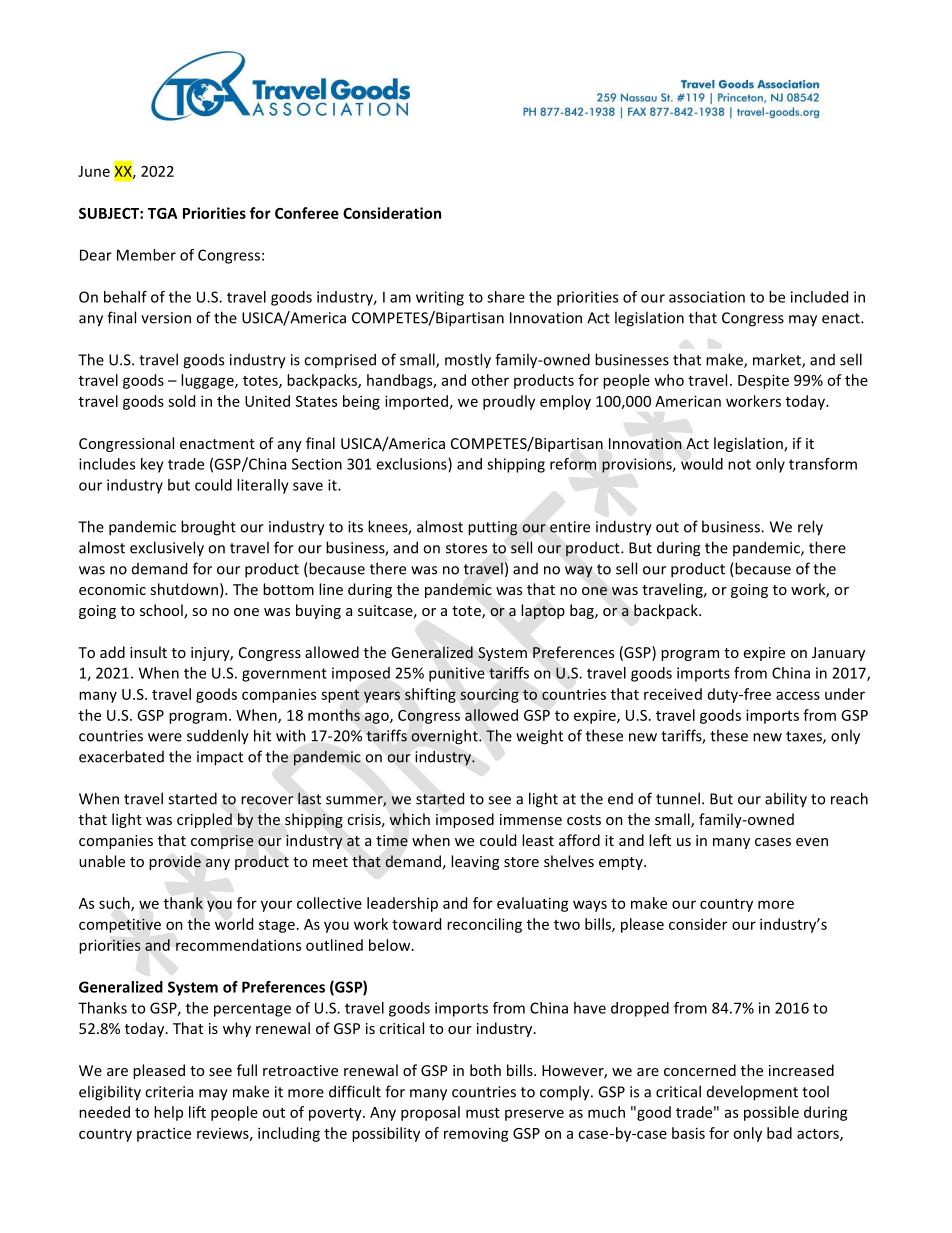  I want to click on must, so click(483, 1113).
